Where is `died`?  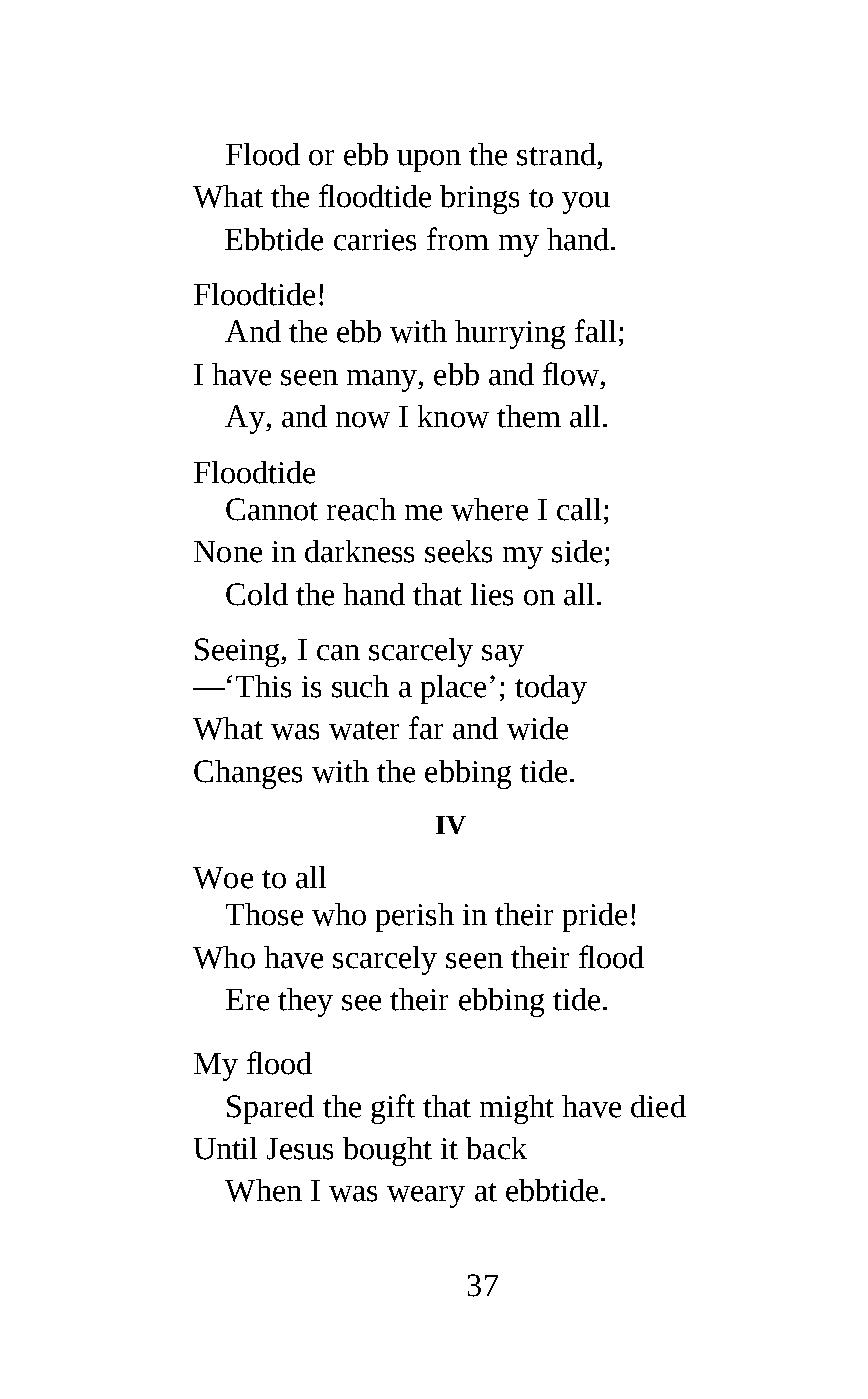
died is located at coordinates (658, 1106).
